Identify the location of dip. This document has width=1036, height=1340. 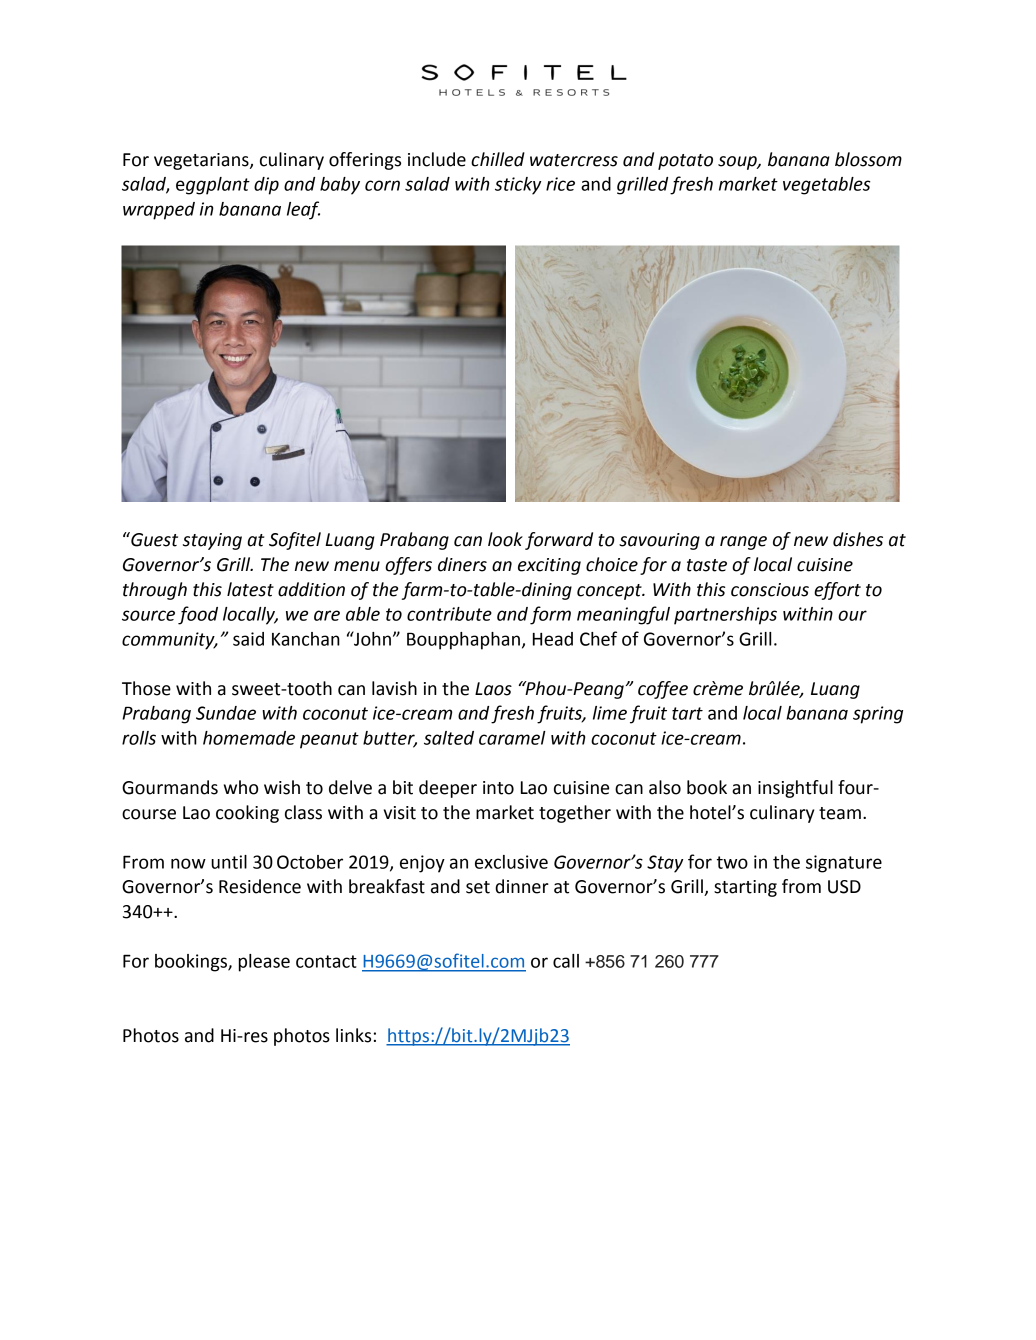
(266, 186).
